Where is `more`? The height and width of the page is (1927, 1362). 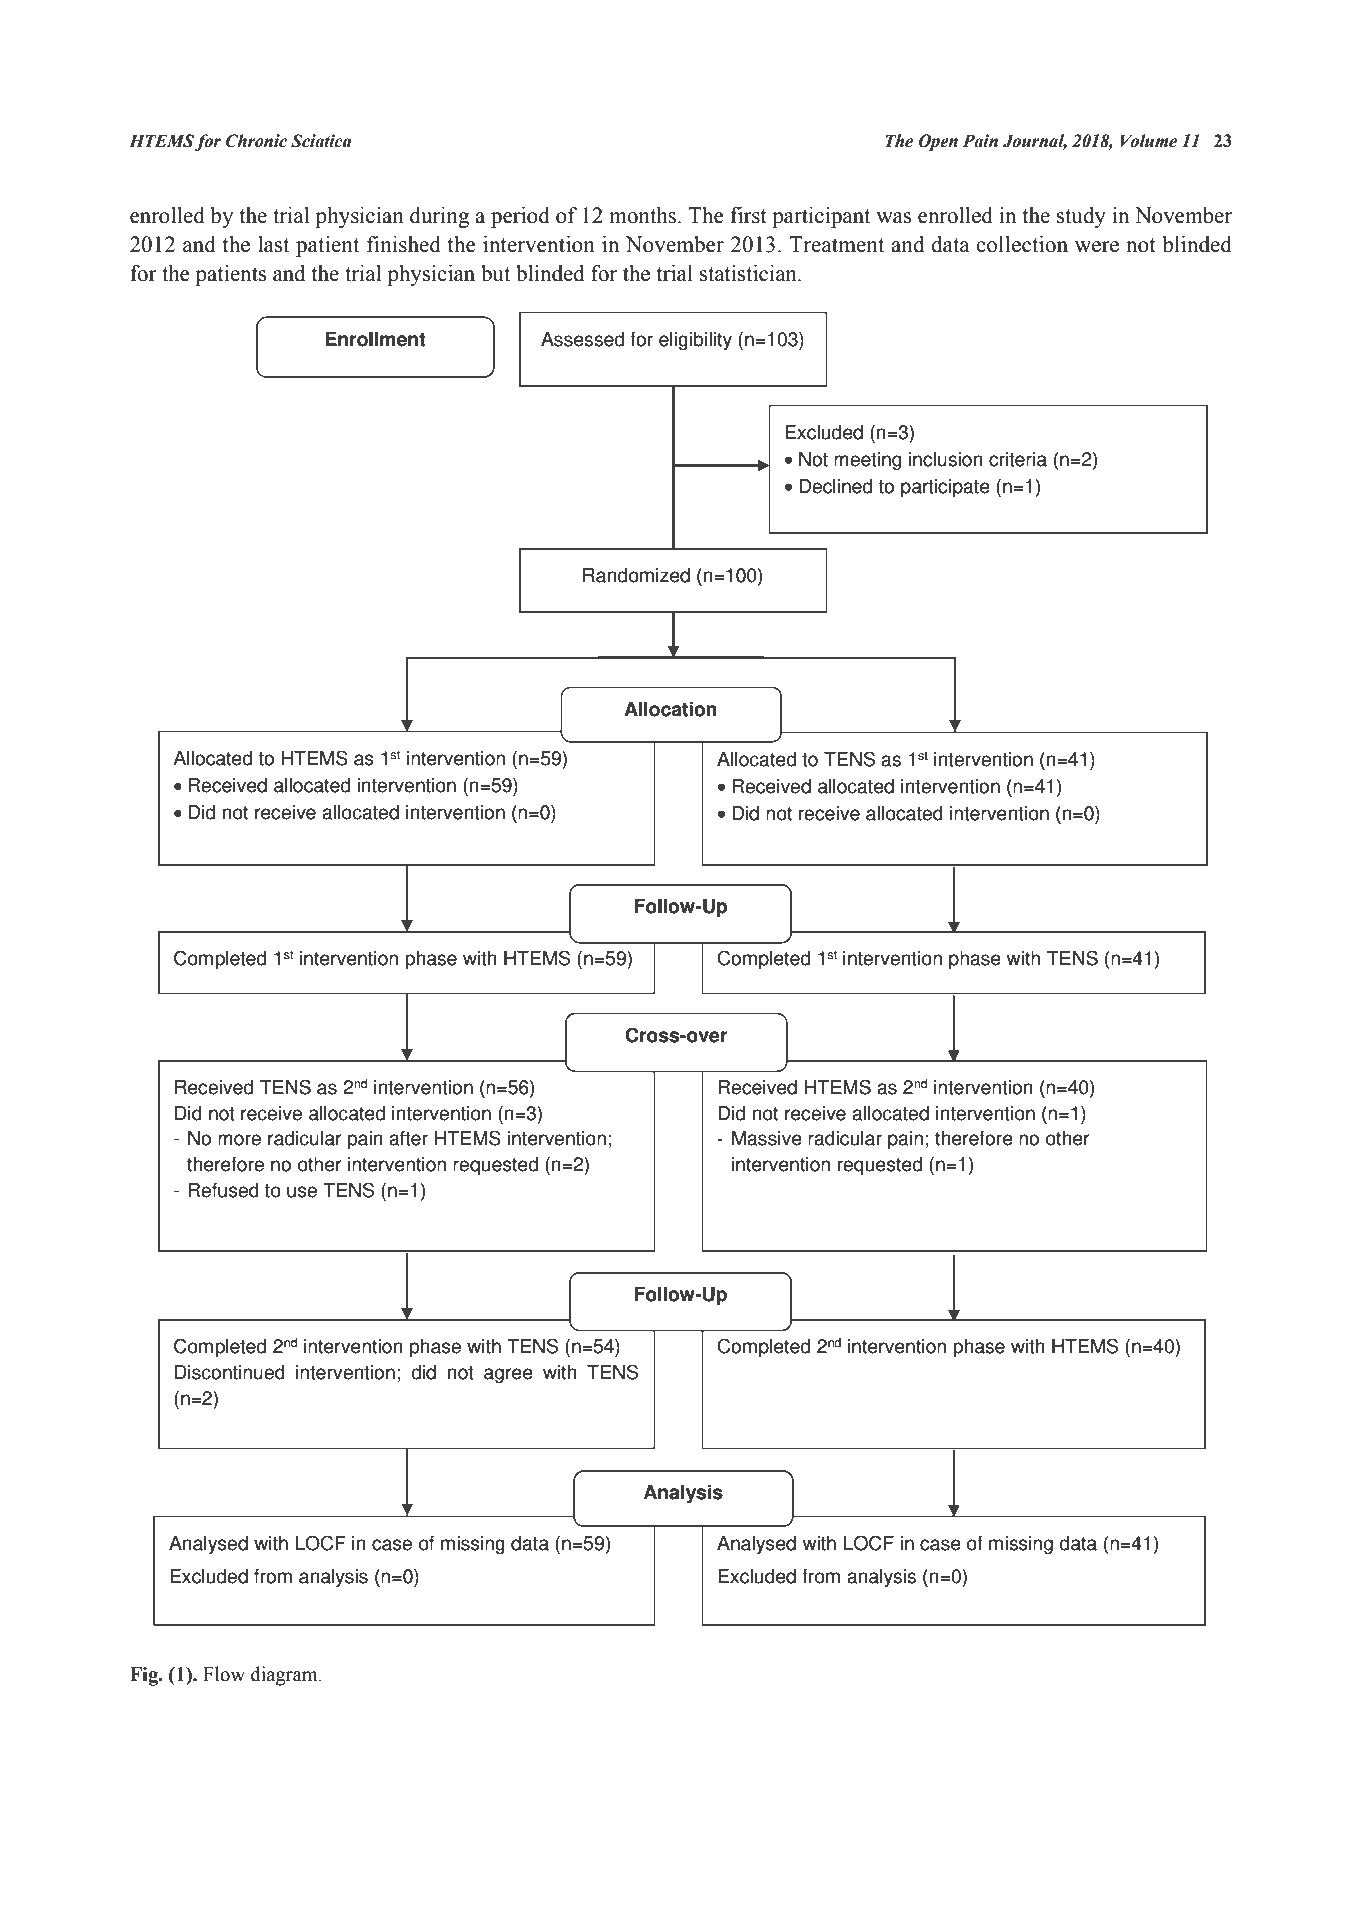 more is located at coordinates (239, 1140).
